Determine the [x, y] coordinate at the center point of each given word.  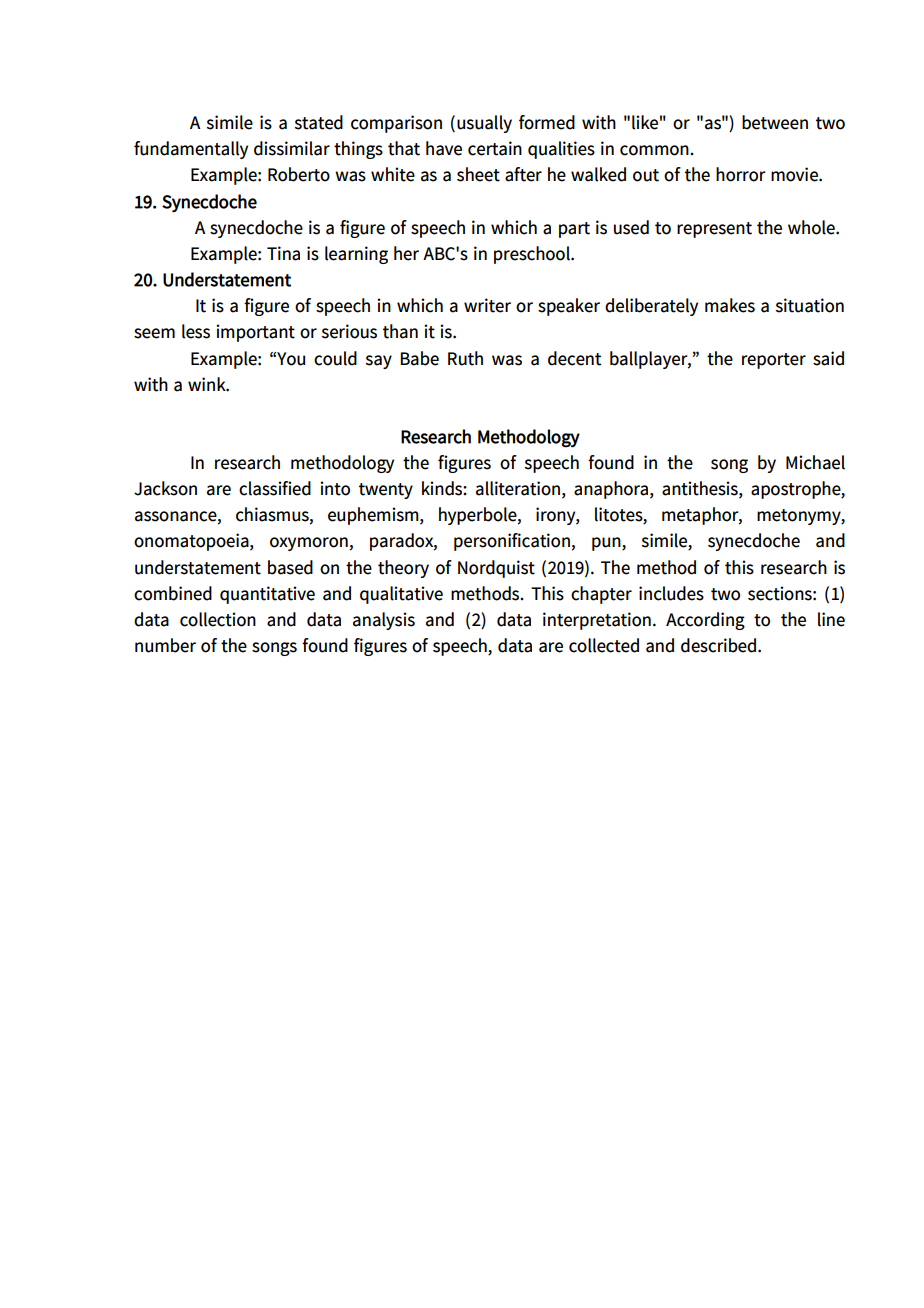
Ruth [465, 358]
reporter [774, 361]
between [775, 122]
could [335, 358]
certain [495, 148]
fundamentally [191, 150]
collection [218, 619]
